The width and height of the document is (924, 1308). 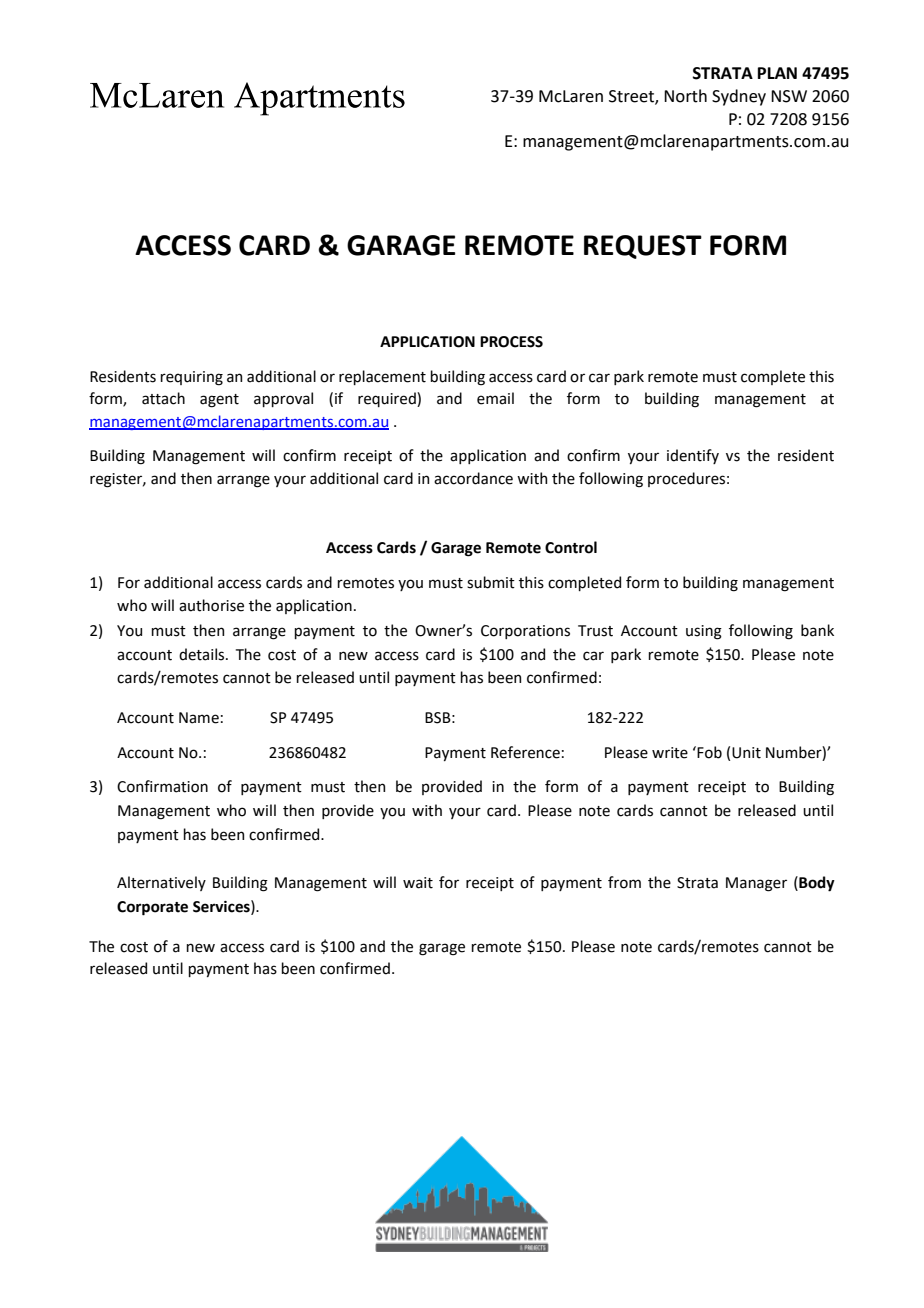 I want to click on identify, so click(x=693, y=456).
